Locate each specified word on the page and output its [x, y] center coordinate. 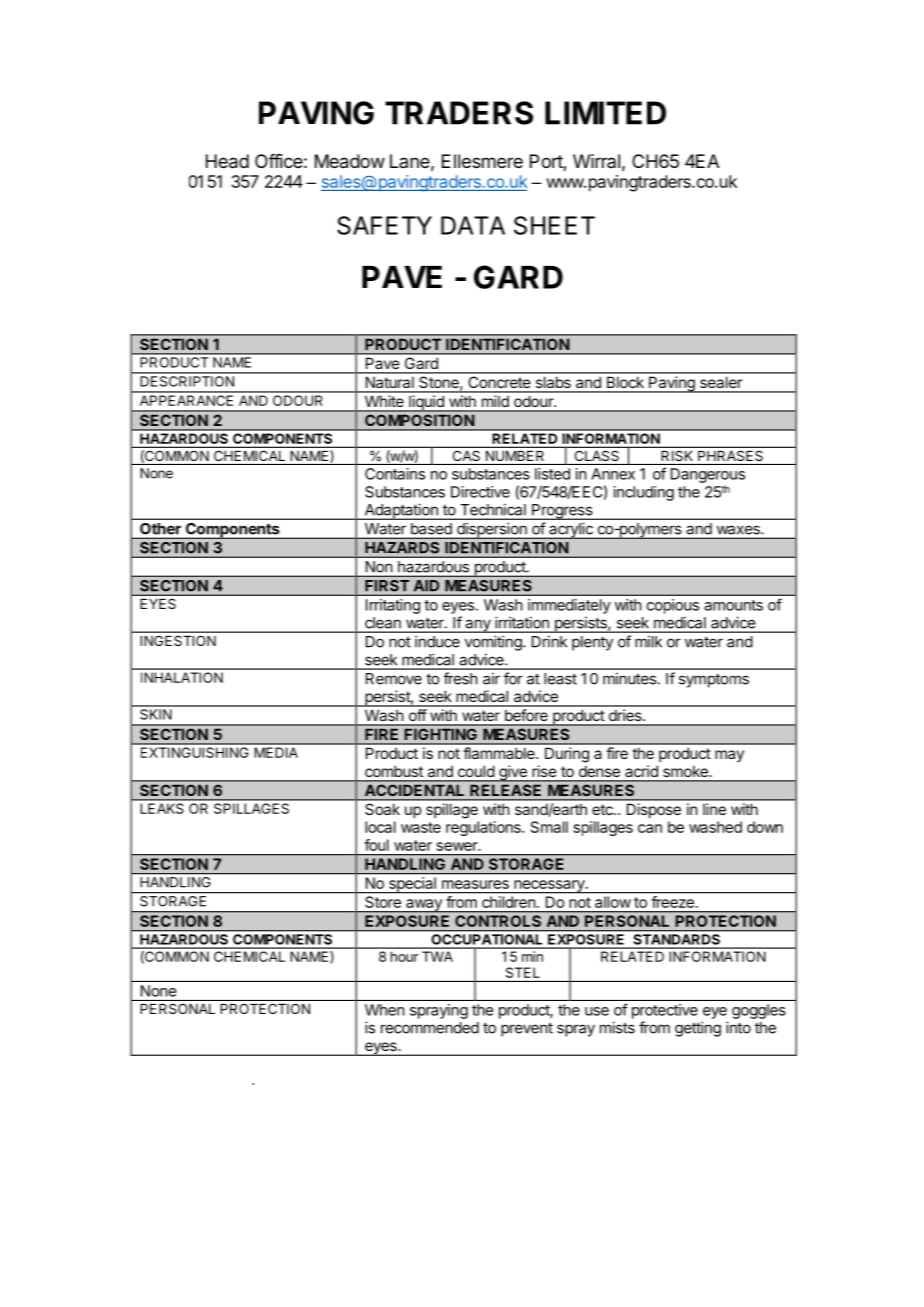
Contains [395, 474]
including [644, 493]
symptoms [714, 680]
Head [227, 161]
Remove [394, 679]
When [384, 1010]
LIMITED [605, 113]
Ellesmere [482, 161]
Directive [480, 492]
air [491, 678]
